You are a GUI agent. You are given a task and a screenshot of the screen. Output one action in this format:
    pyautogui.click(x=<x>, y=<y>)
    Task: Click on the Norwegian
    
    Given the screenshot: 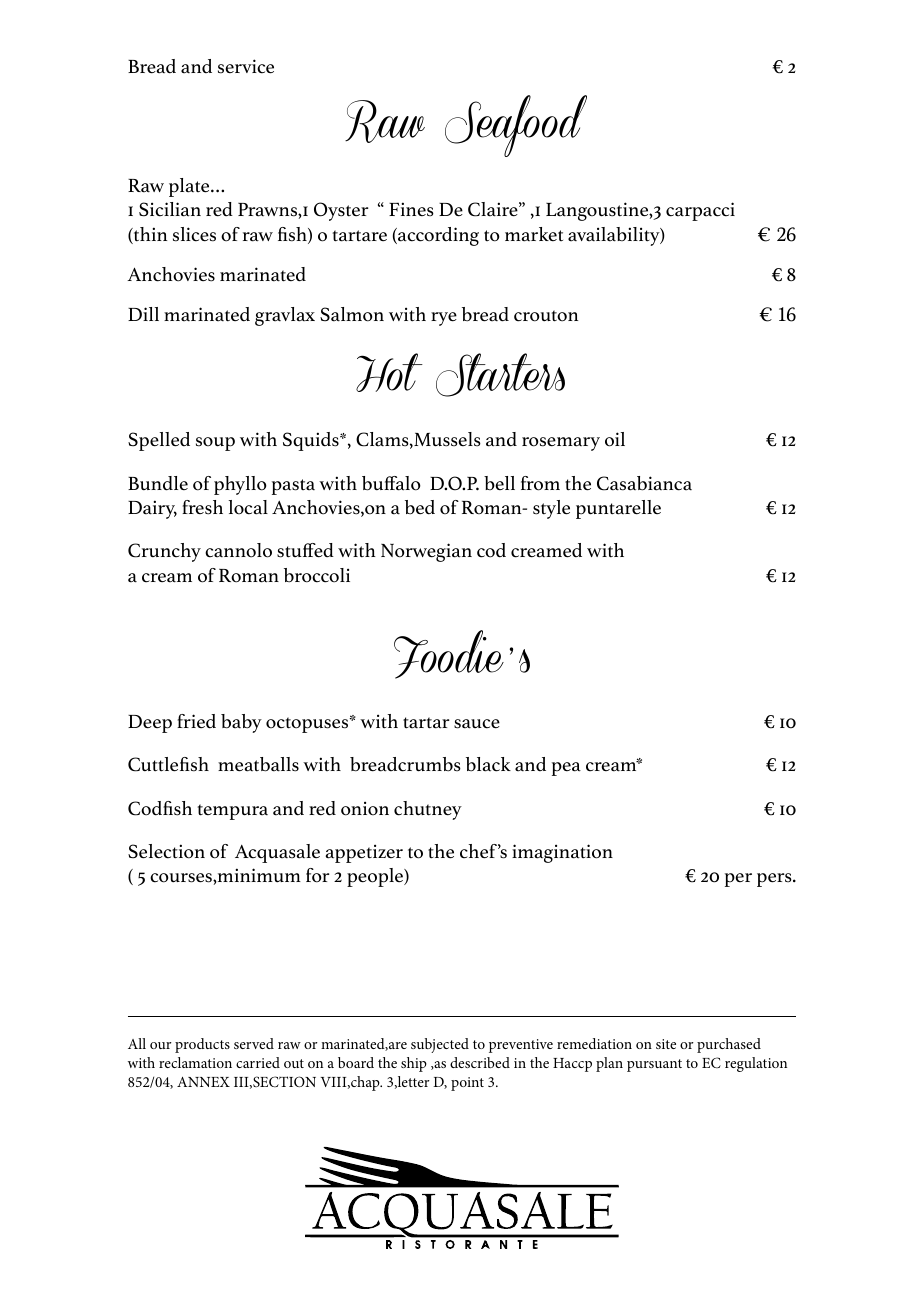 What is the action you would take?
    pyautogui.click(x=426, y=552)
